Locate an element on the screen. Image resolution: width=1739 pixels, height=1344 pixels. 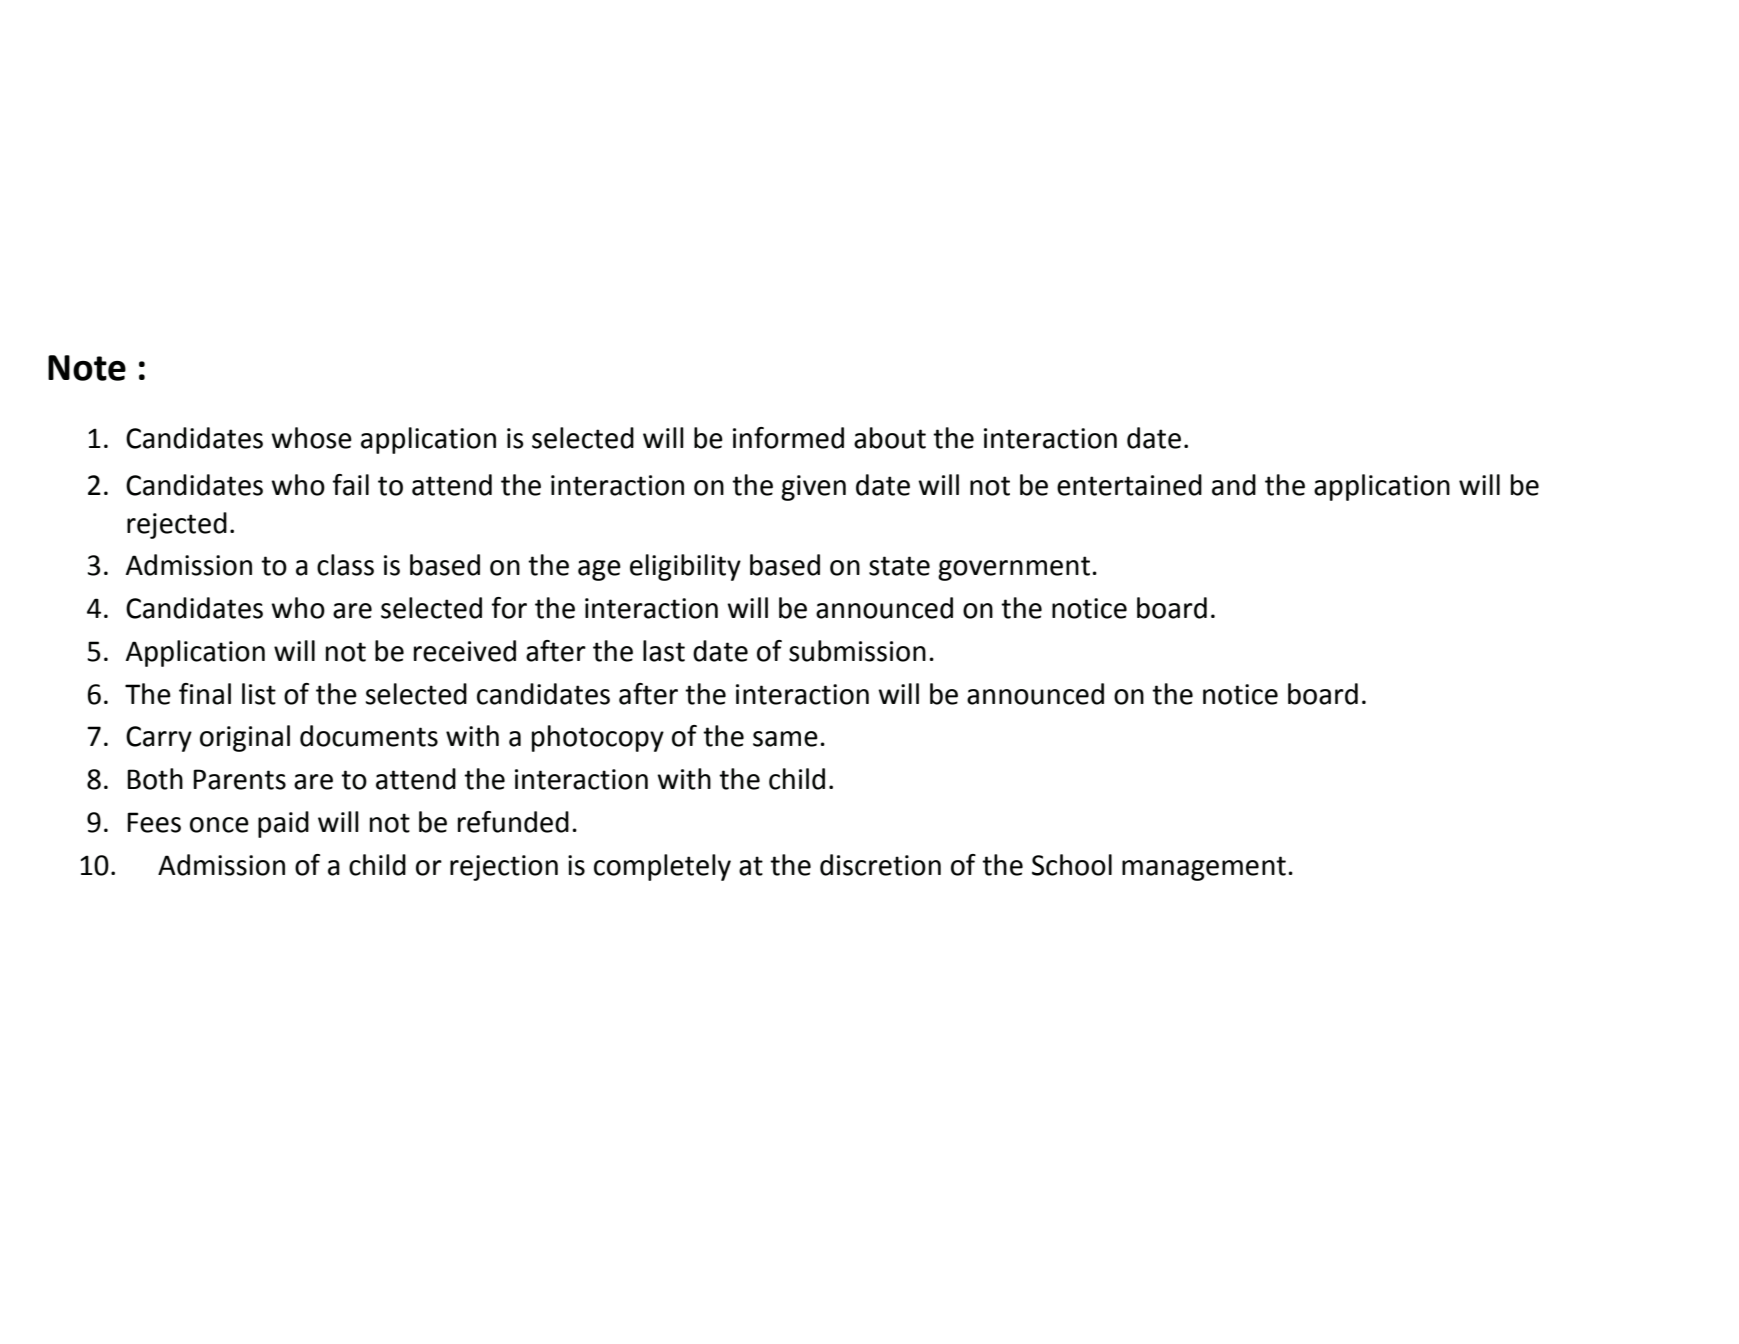
submission is located at coordinates (857, 651).
